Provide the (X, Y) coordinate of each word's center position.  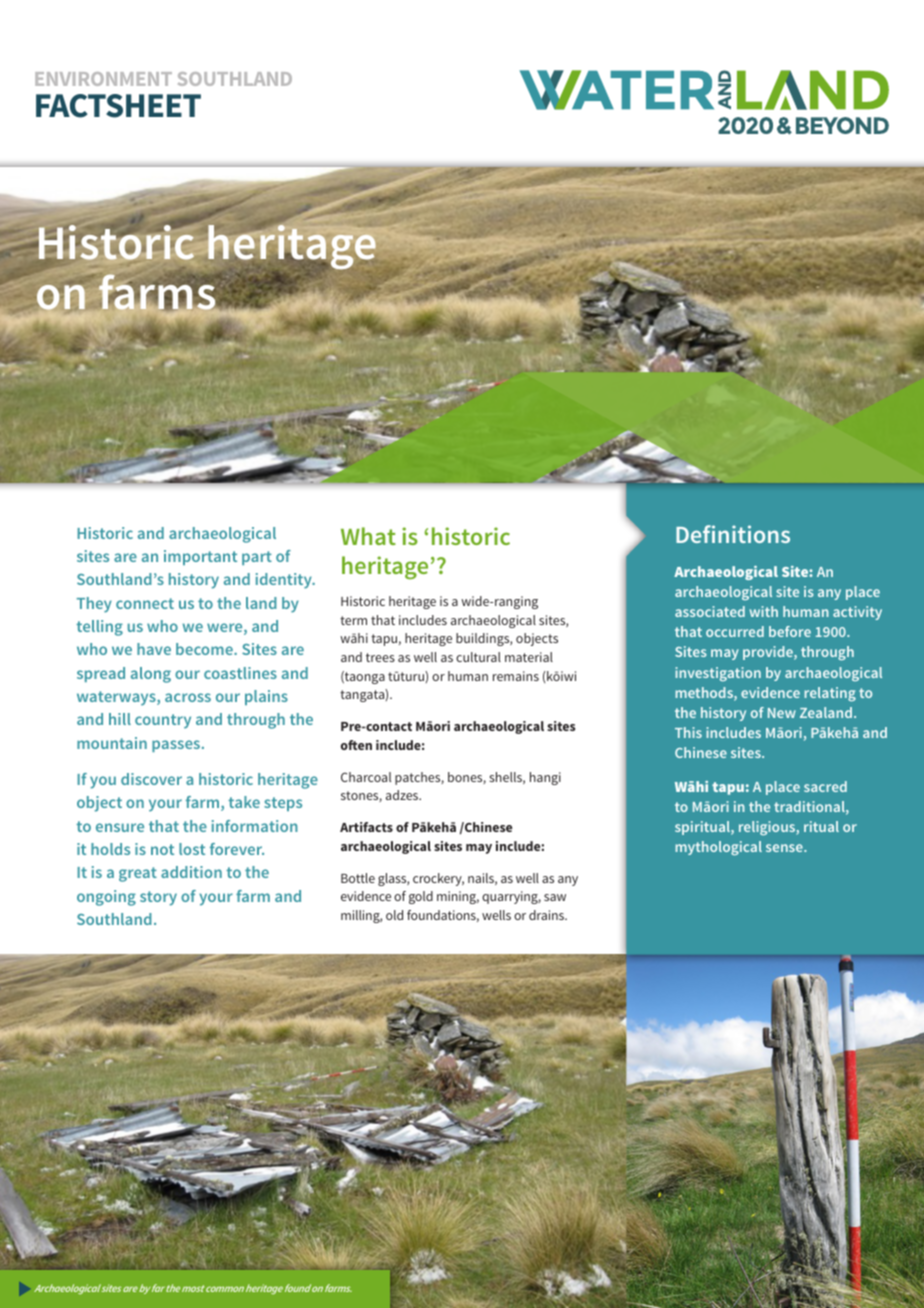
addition (191, 872)
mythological (719, 848)
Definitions (733, 534)
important (200, 557)
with (764, 611)
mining (458, 897)
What (368, 536)
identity (285, 581)
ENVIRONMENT (103, 79)
